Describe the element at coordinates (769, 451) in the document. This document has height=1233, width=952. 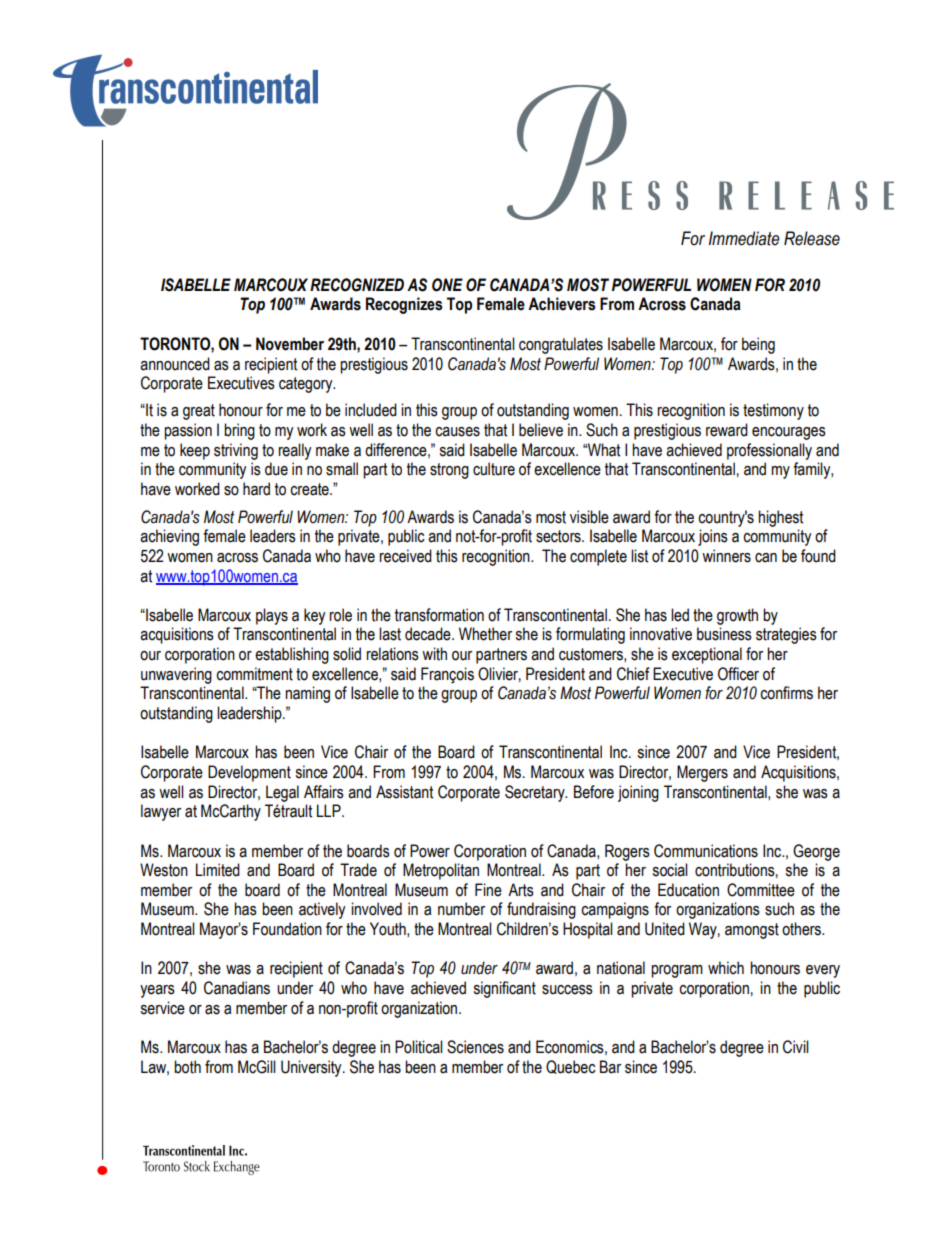
I see `professionally` at that location.
